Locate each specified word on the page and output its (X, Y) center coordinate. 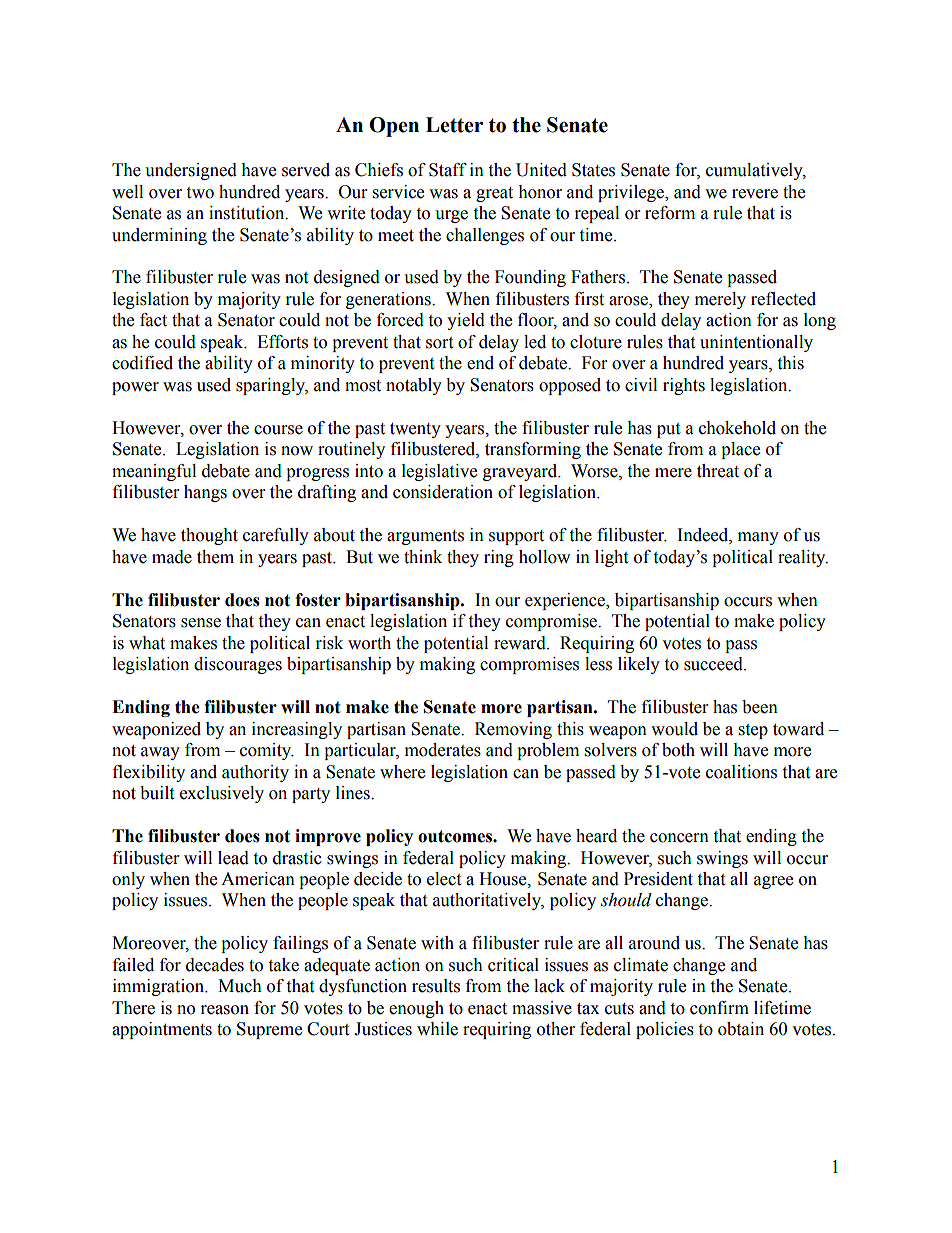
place (740, 450)
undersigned (191, 171)
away (160, 753)
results (436, 986)
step (753, 731)
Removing (513, 730)
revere (755, 194)
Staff (448, 170)
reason (225, 1010)
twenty (415, 430)
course (278, 430)
